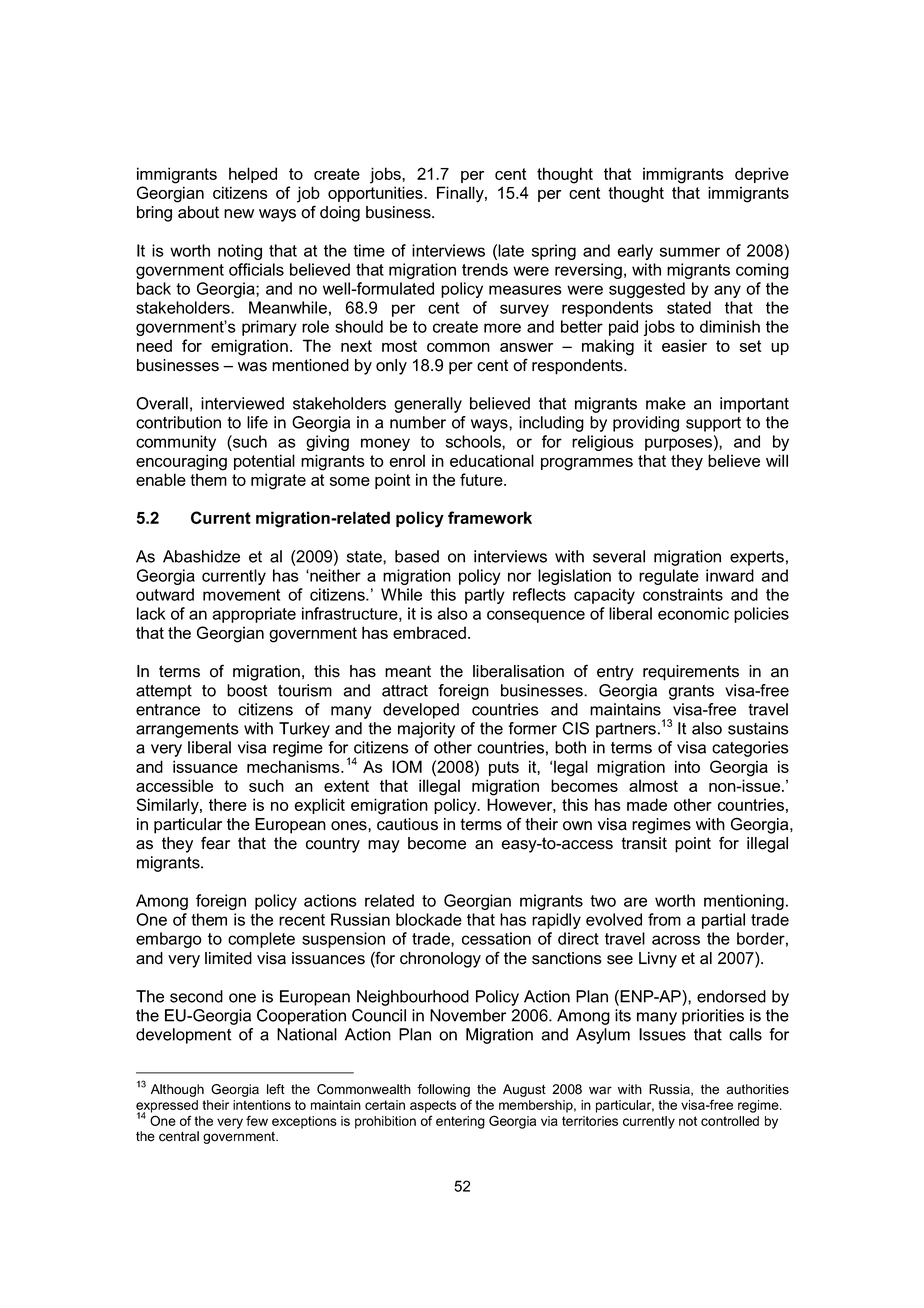  I want to click on blockade, so click(429, 919).
